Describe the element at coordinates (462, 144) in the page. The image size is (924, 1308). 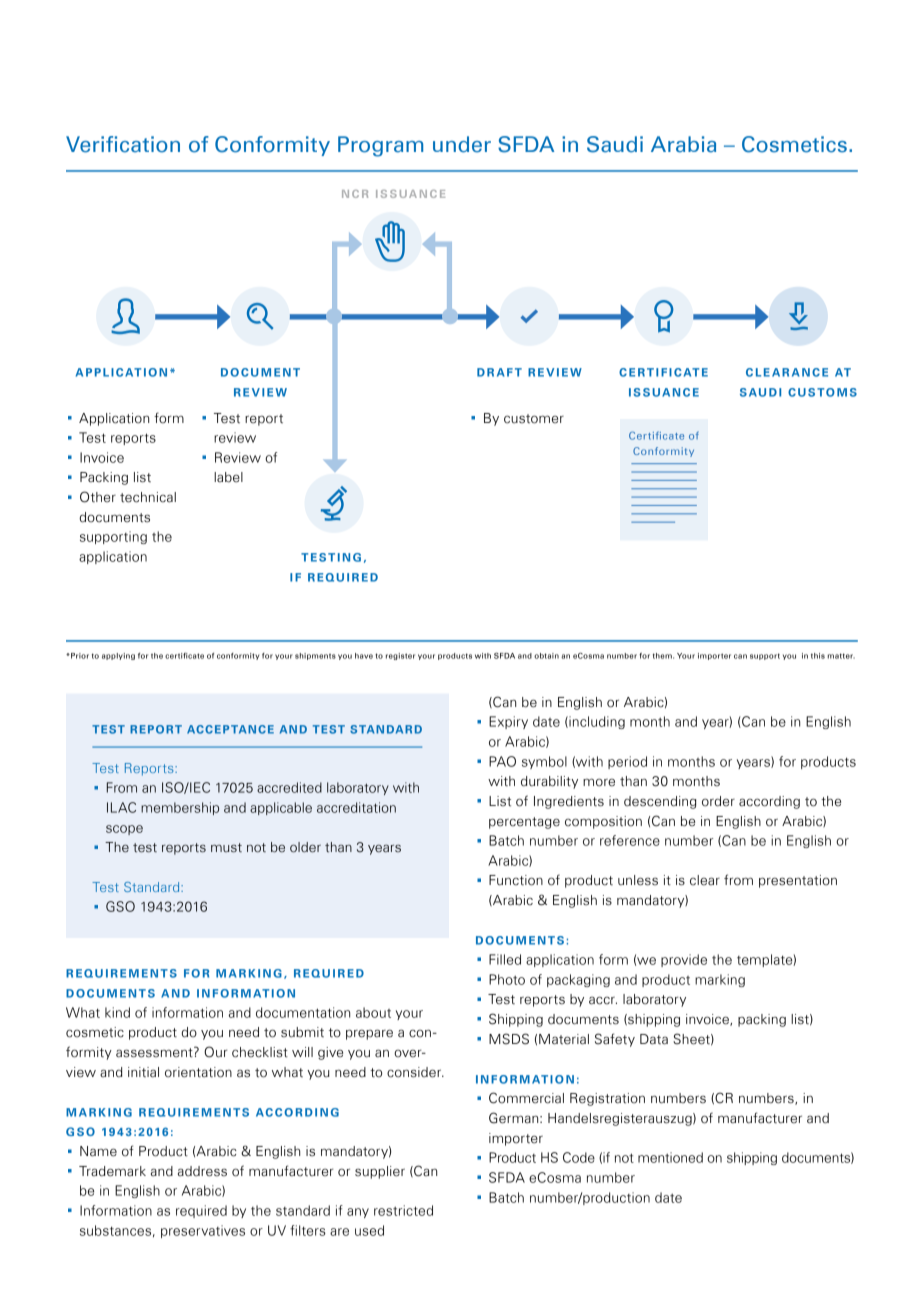
I see `under` at that location.
